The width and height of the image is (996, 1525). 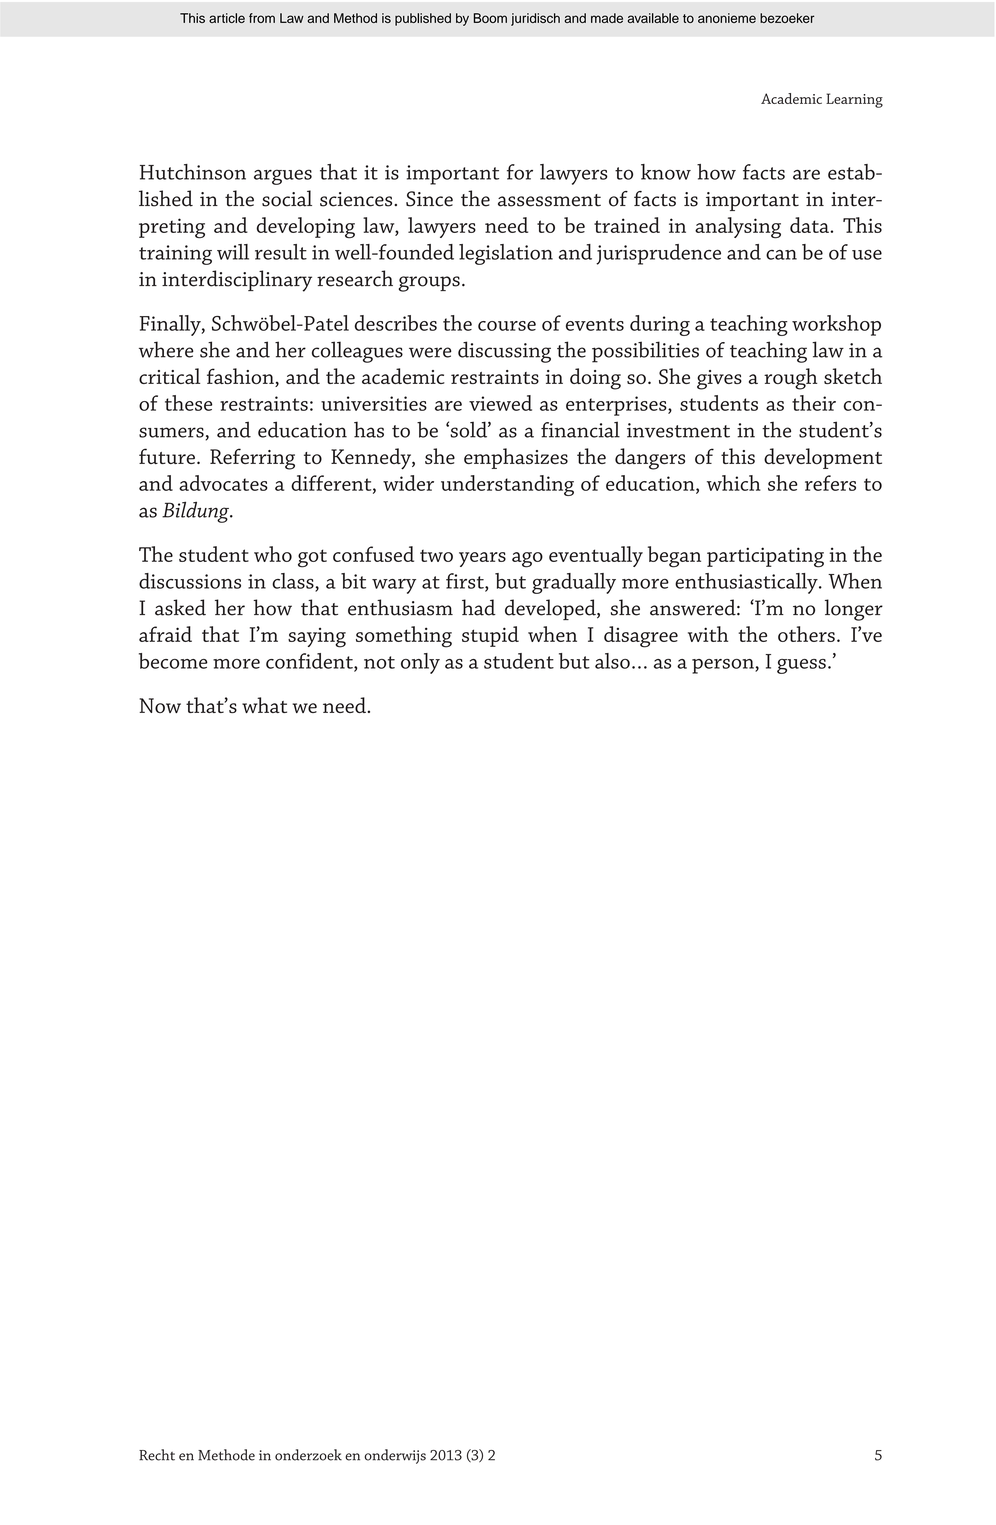 I want to click on viewed, so click(x=500, y=403).
